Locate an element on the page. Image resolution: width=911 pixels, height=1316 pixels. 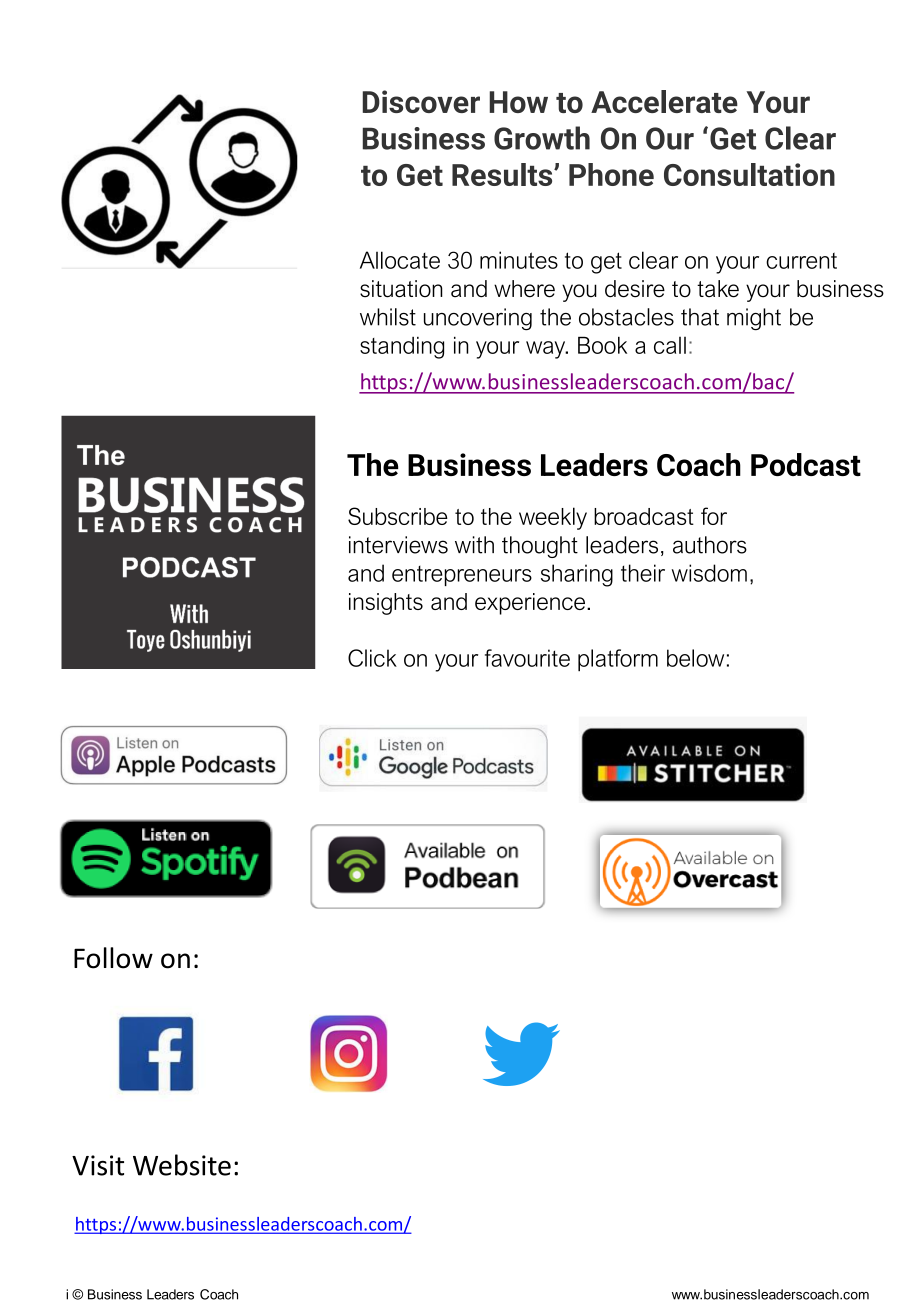
Discover is located at coordinates (421, 101).
